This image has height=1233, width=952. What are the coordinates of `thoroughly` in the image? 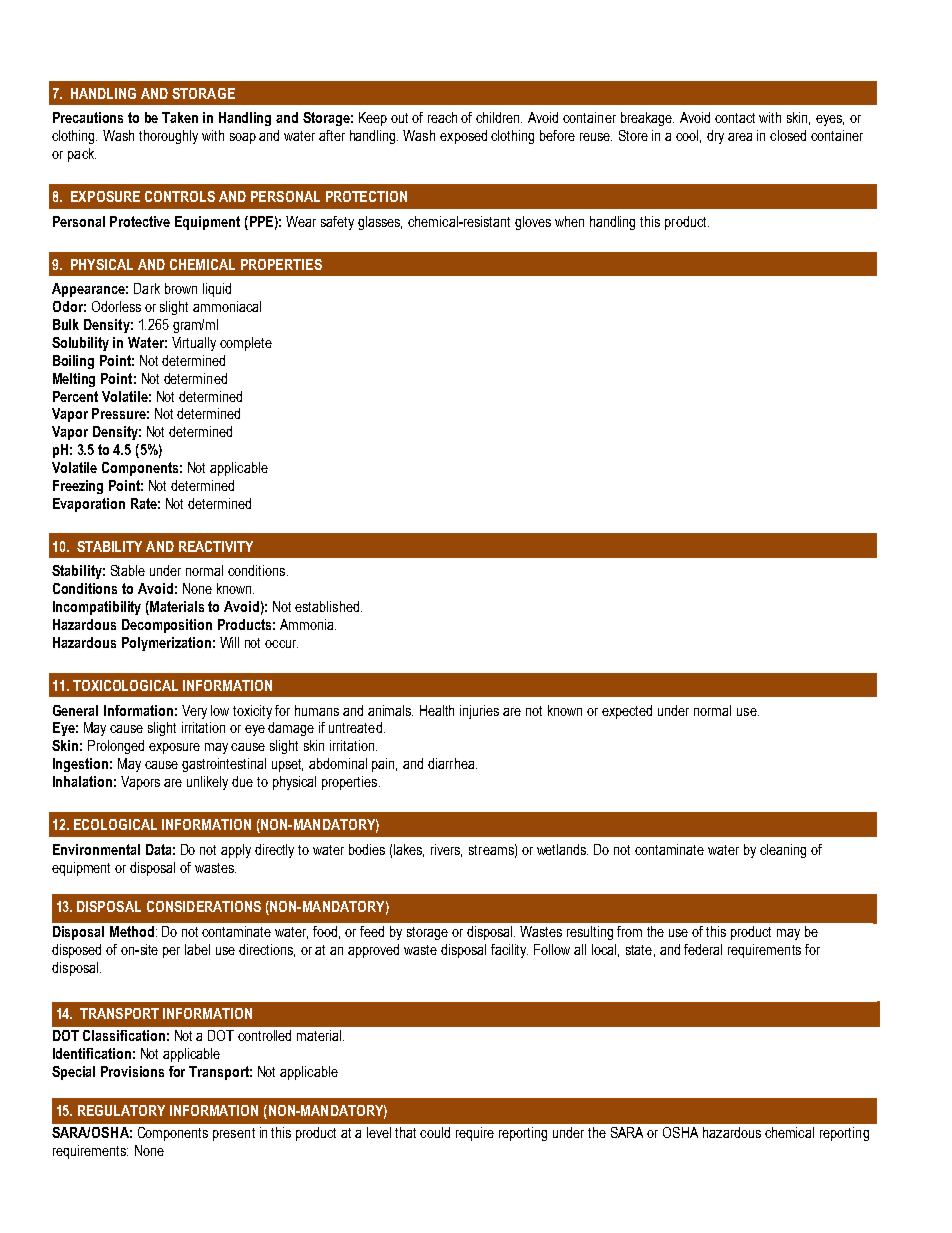 It's located at (168, 137).
